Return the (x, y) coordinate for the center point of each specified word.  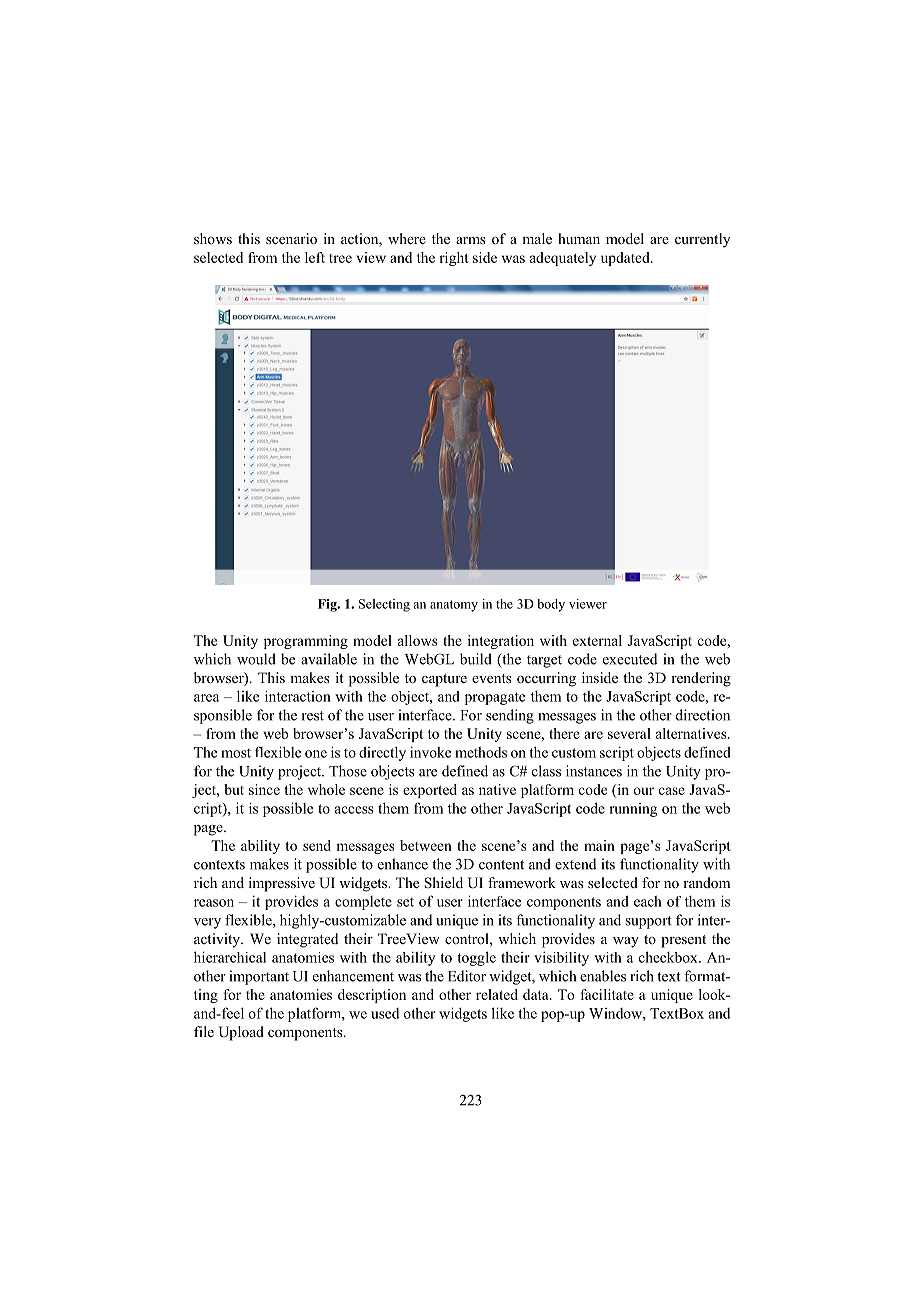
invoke (430, 752)
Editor (467, 976)
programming (306, 642)
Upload (241, 1033)
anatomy (454, 606)
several (629, 733)
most (236, 753)
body (551, 605)
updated (626, 259)
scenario (291, 239)
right (454, 259)
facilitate (607, 994)
